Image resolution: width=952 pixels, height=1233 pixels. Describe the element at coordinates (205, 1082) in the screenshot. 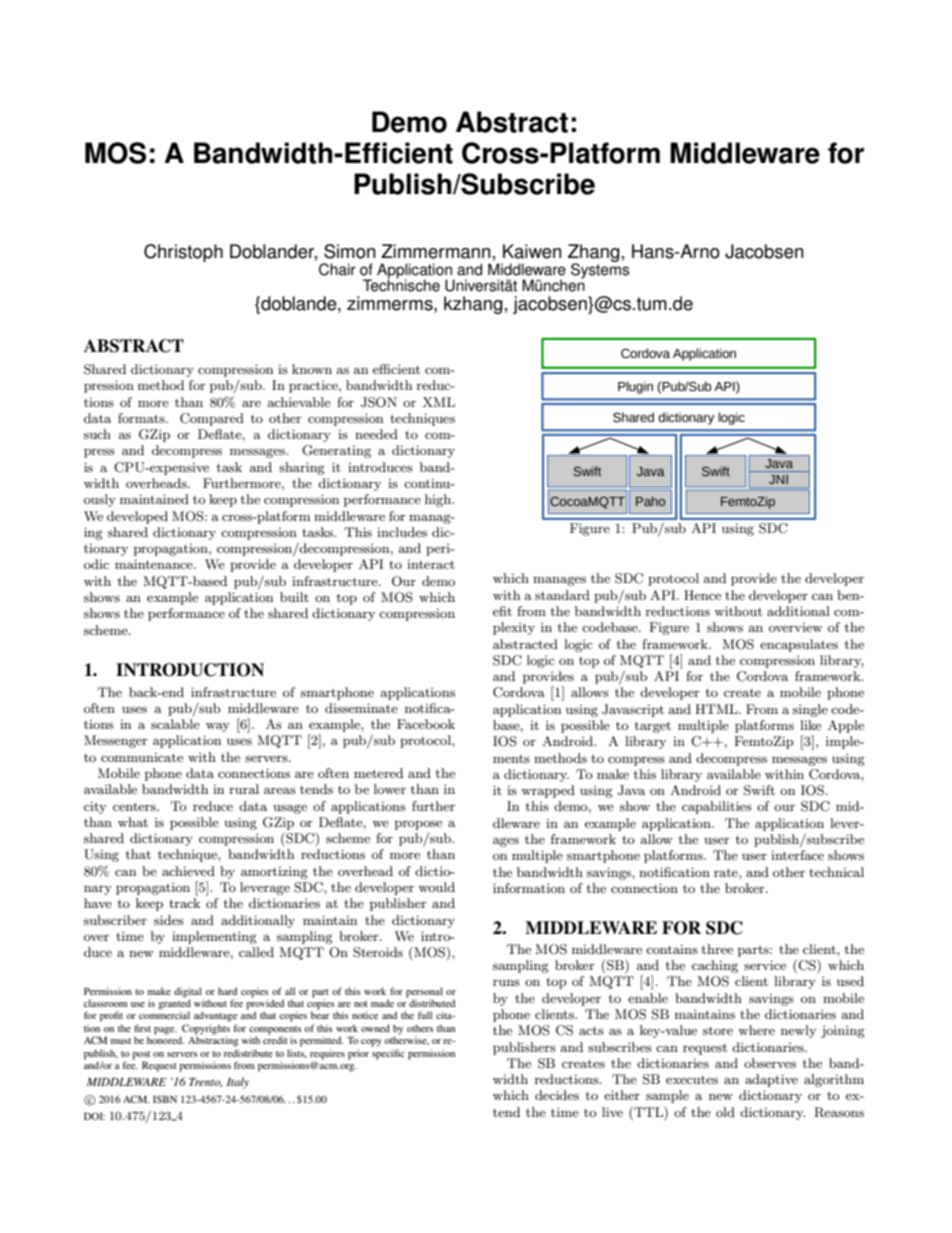

I see `Trento` at that location.
